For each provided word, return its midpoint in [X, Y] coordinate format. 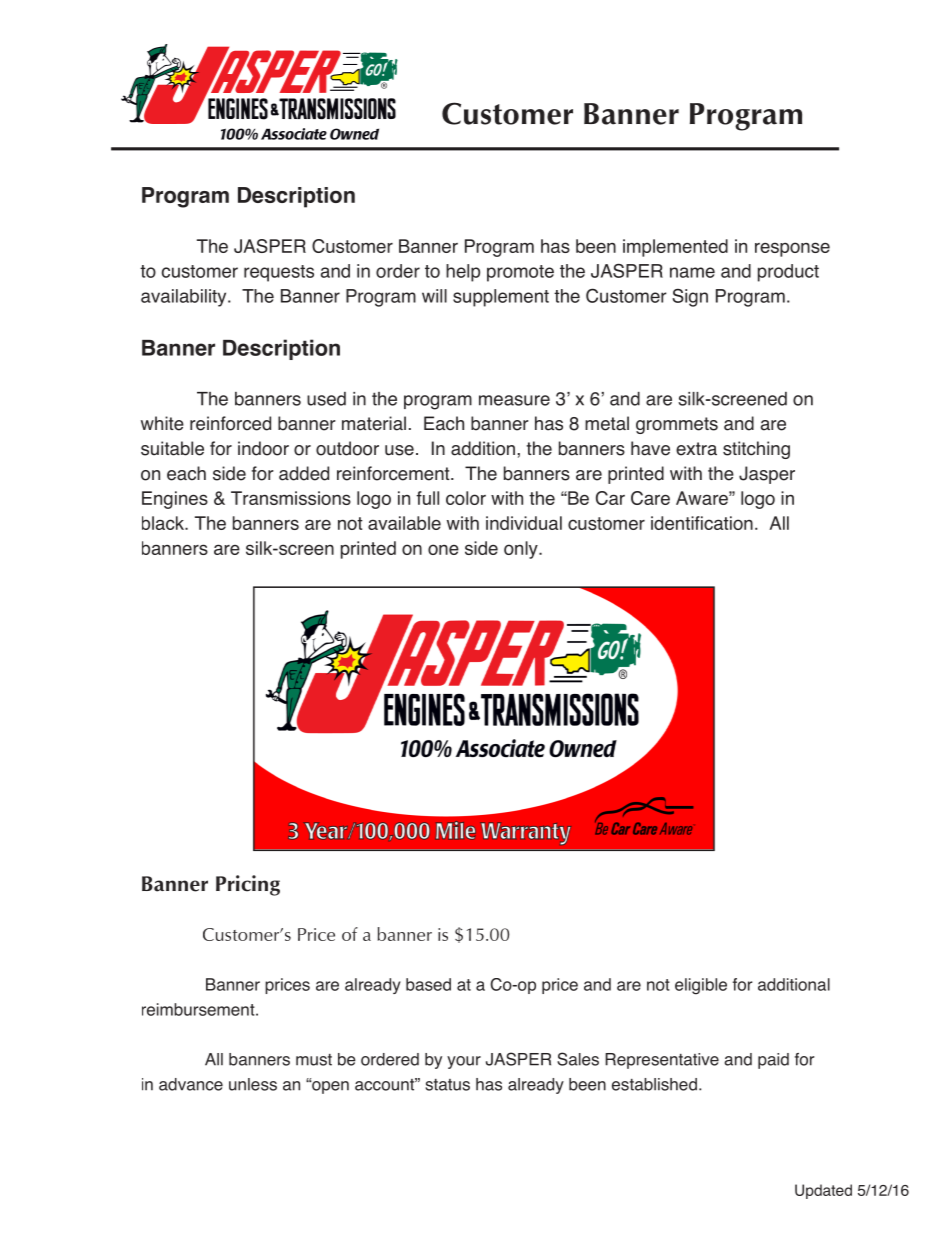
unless [253, 1084]
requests [279, 273]
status [447, 1085]
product [788, 273]
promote [520, 273]
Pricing [248, 885]
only [522, 550]
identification [702, 523]
